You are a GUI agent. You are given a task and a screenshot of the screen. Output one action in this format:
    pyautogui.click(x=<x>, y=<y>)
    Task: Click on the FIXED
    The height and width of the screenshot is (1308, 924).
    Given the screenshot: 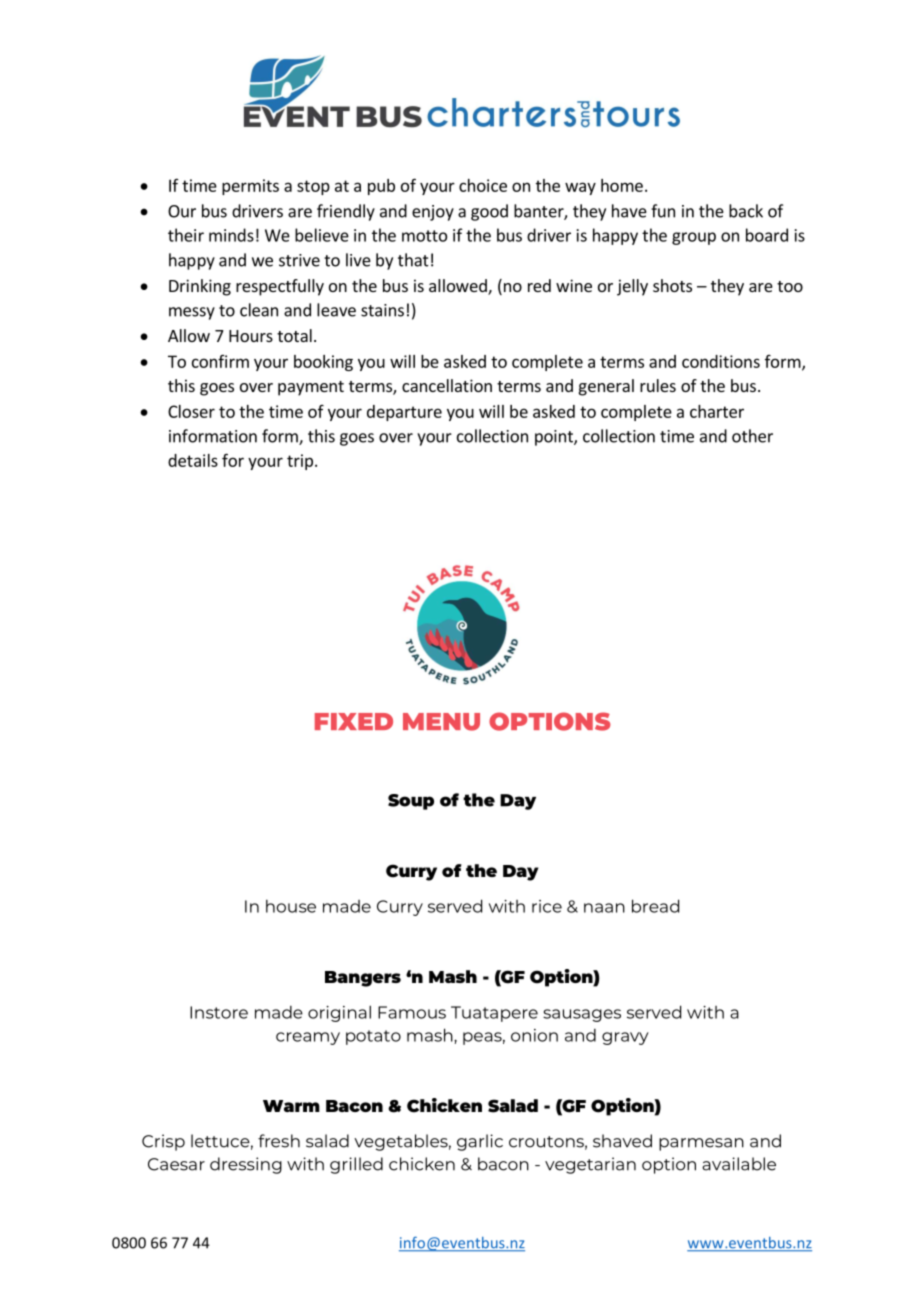 What is the action you would take?
    pyautogui.click(x=354, y=721)
